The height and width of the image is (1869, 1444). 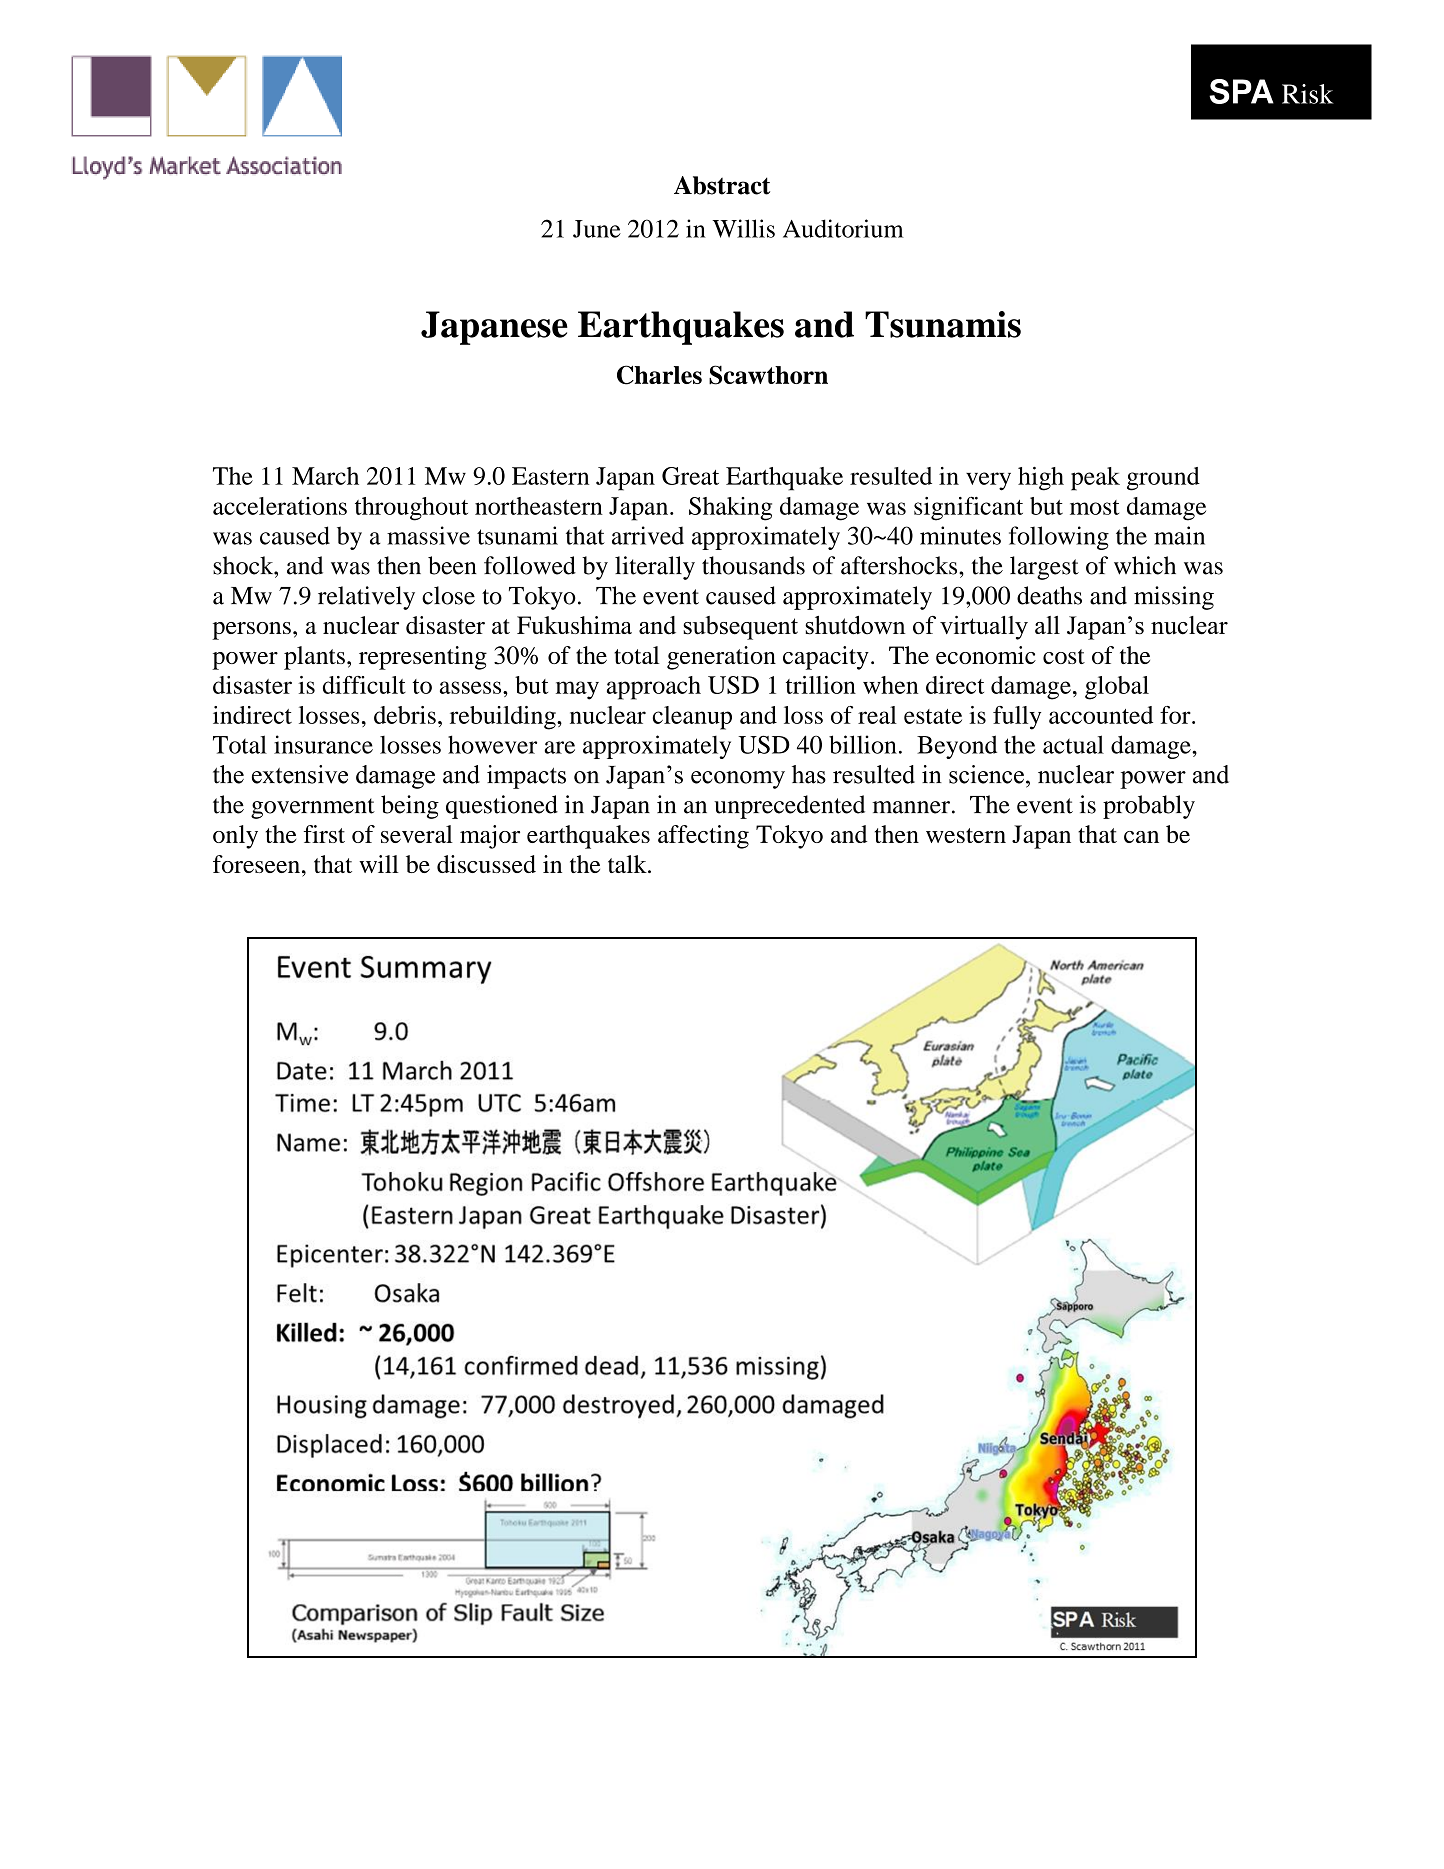 What do you see at coordinates (325, 476) in the image?
I see `March` at bounding box center [325, 476].
